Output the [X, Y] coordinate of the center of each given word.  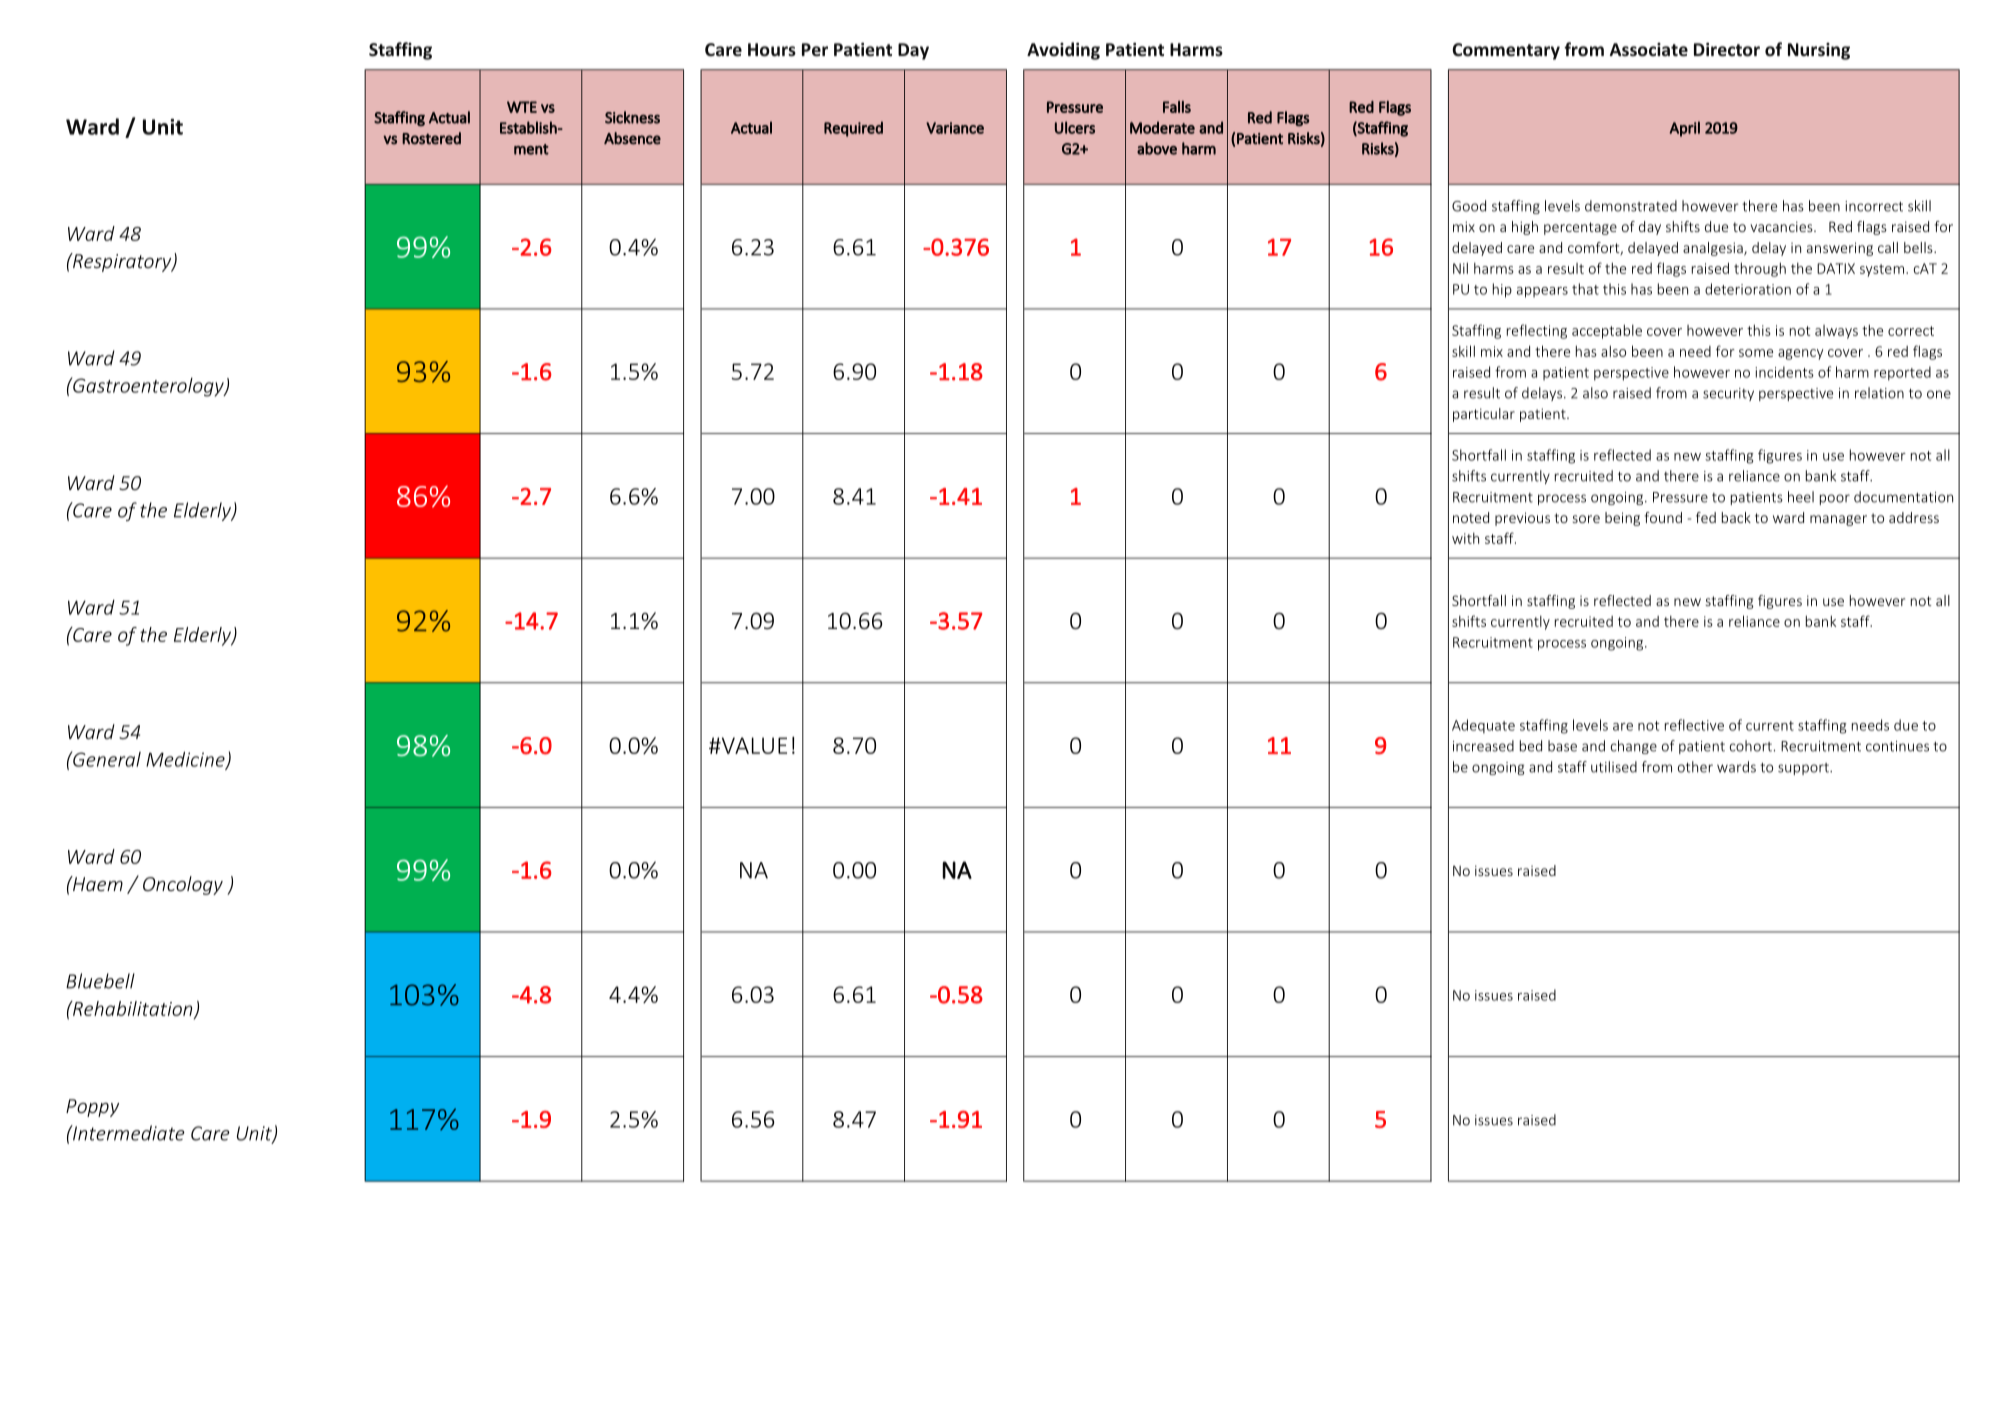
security [1728, 394]
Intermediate [128, 1133]
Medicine [186, 760]
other [1695, 767]
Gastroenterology [148, 387]
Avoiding [1063, 51]
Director [1727, 49]
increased [1483, 746]
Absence [632, 138]
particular [1484, 415]
